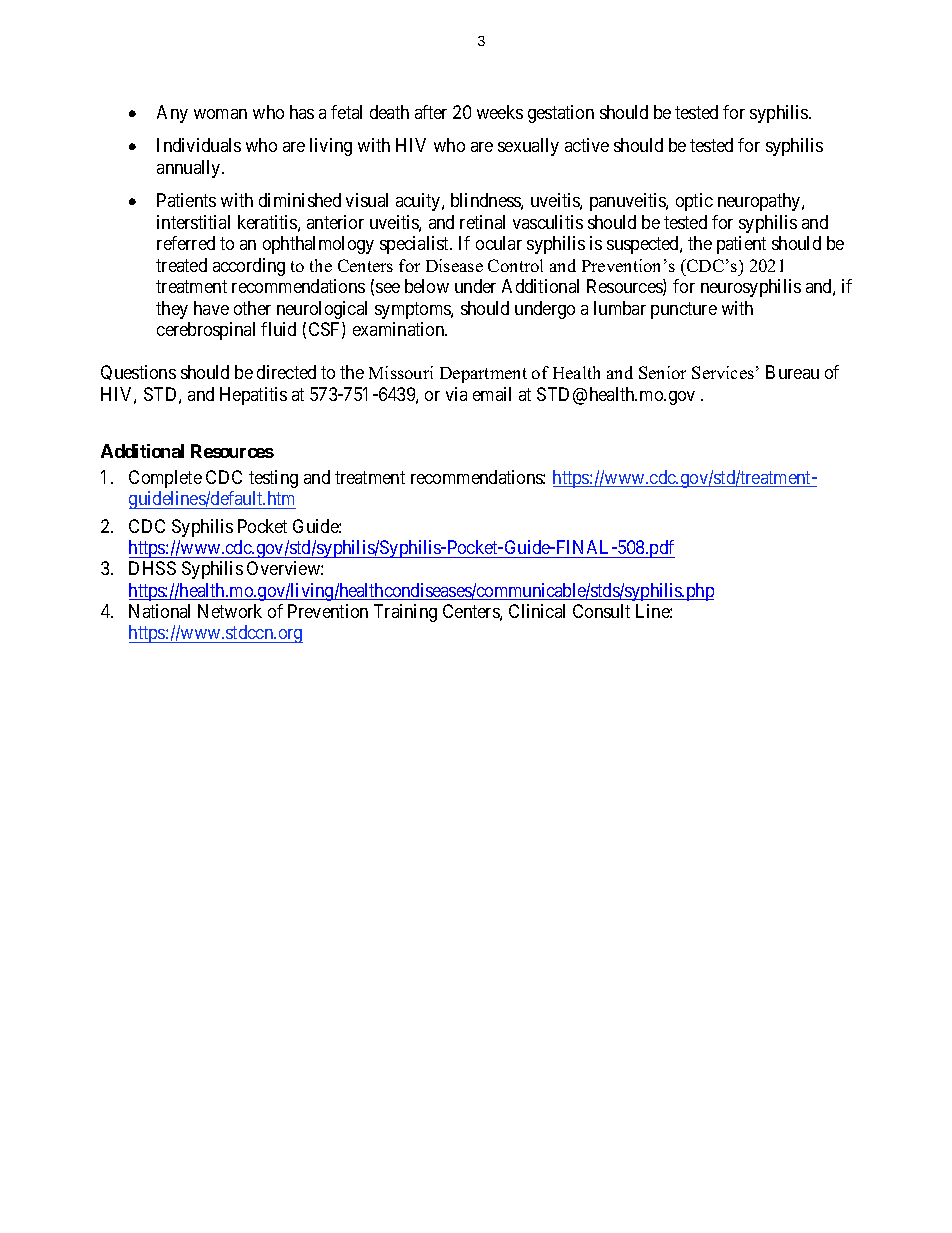 This screenshot has height=1233, width=952. What do you see at coordinates (537, 611) in the screenshot?
I see `Clinical` at bounding box center [537, 611].
